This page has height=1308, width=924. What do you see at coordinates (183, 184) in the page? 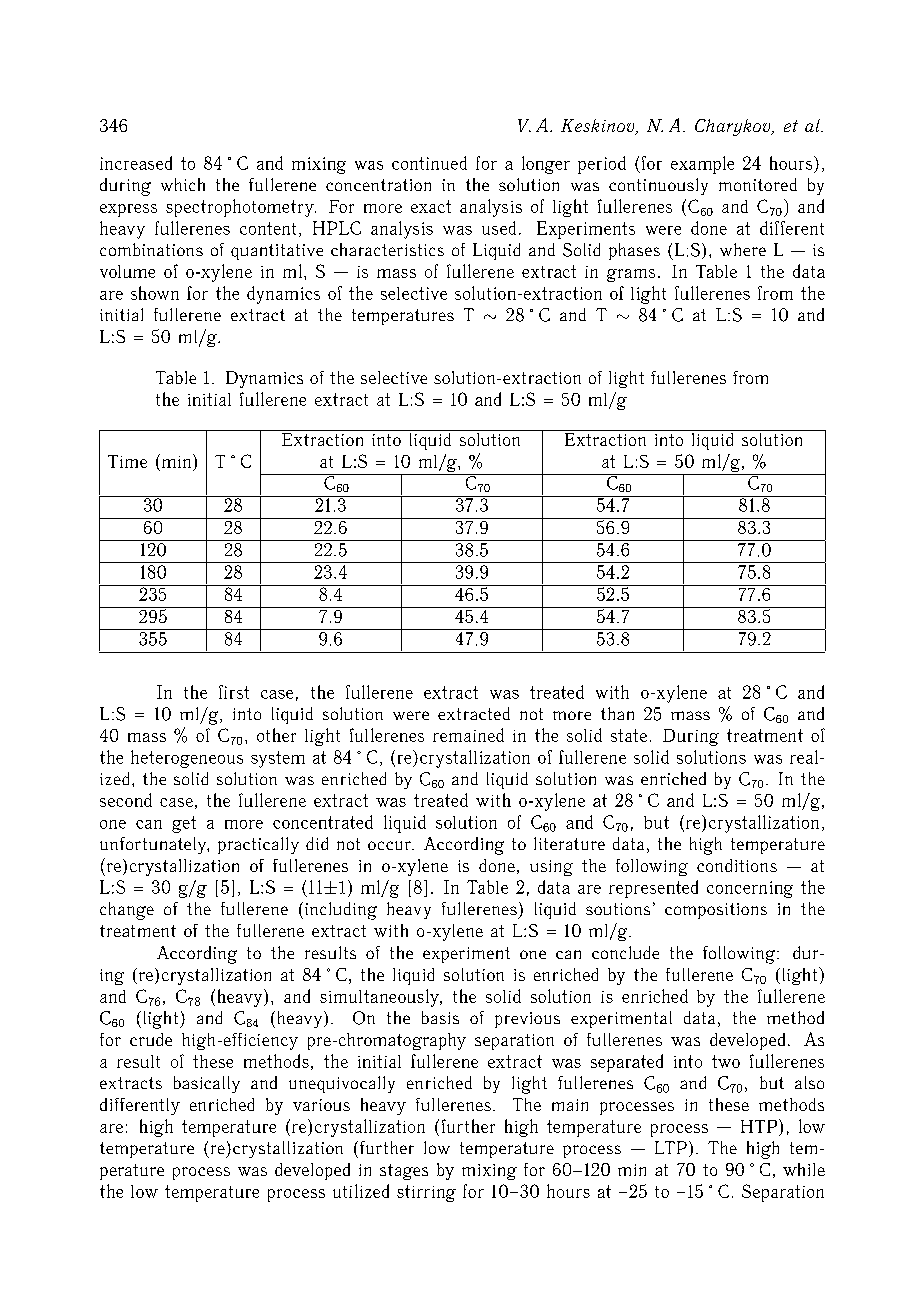
I see `which` at bounding box center [183, 184].
